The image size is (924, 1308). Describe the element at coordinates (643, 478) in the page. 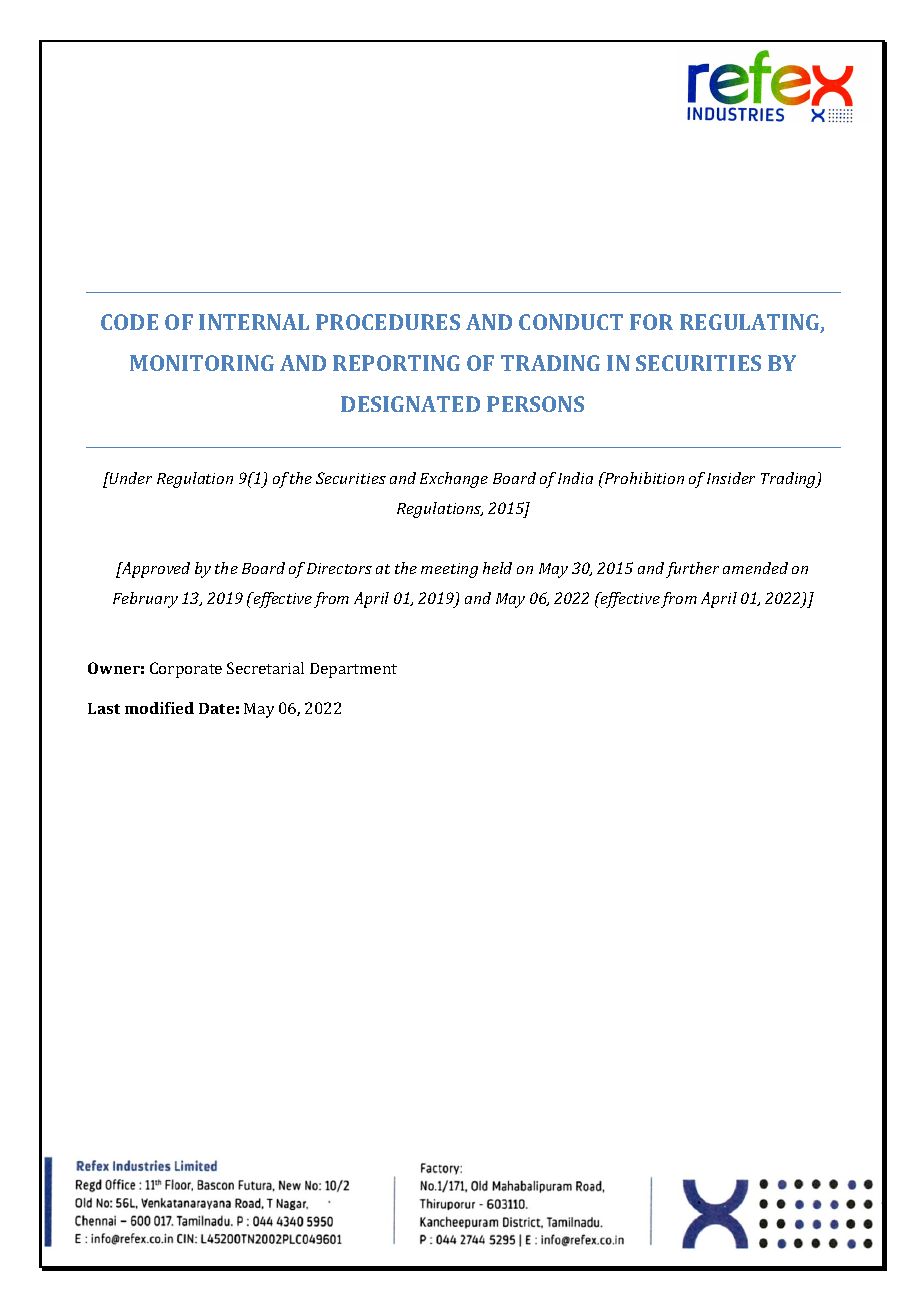

I see `Prohibition` at that location.
